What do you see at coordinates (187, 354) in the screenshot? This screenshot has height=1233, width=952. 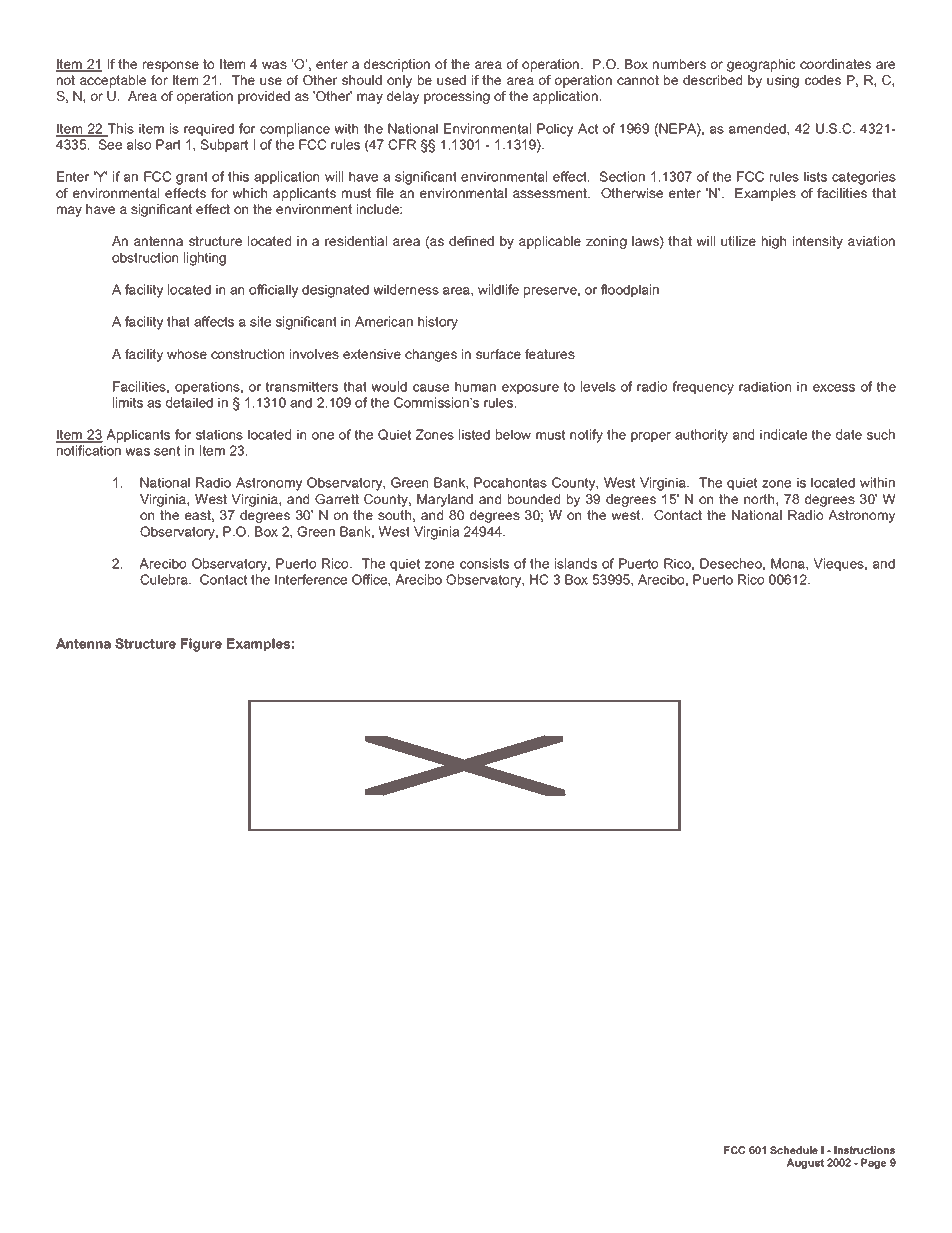 I see `whose` at bounding box center [187, 354].
